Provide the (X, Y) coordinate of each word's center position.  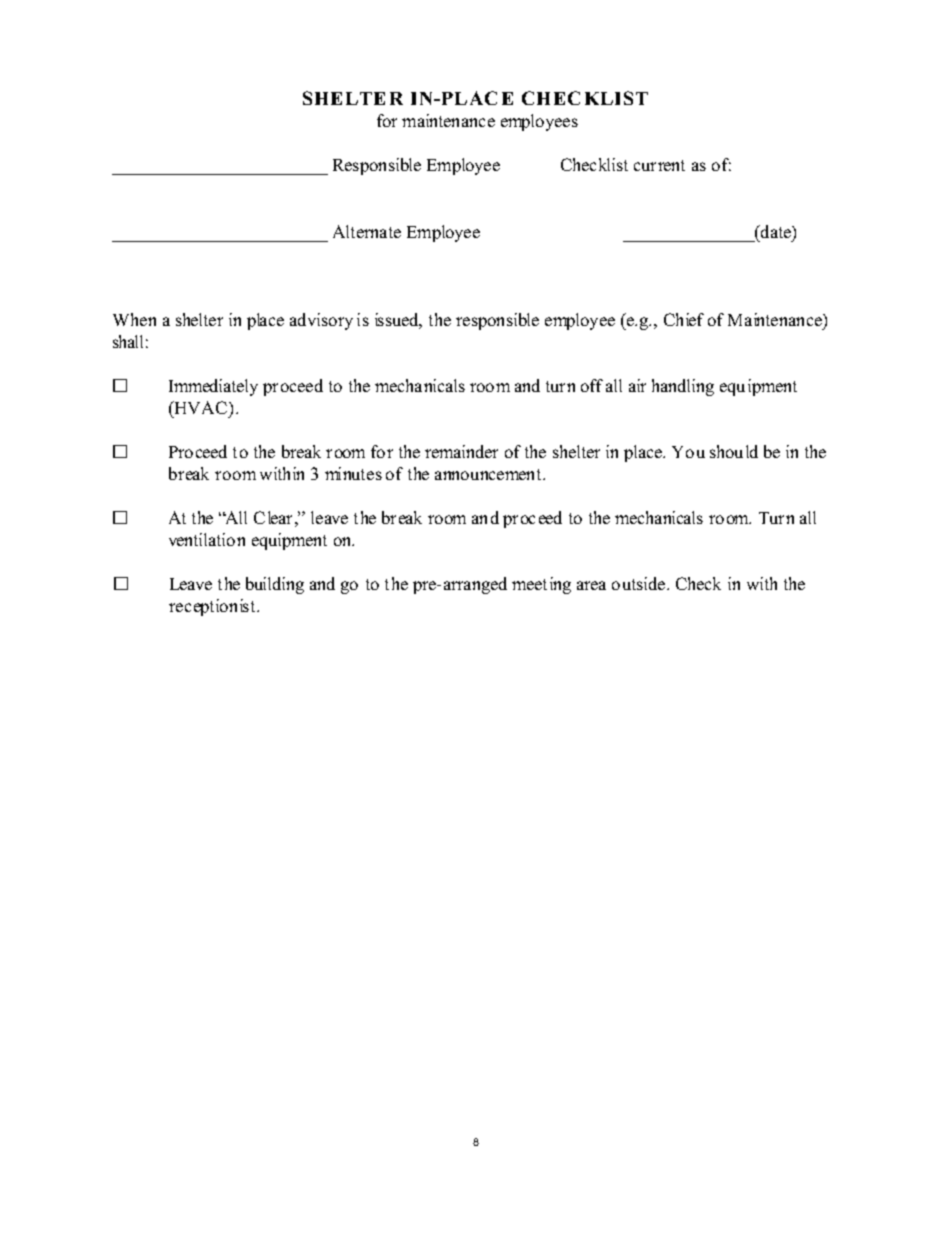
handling (683, 387)
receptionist (213, 607)
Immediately (213, 387)
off (592, 385)
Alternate (367, 231)
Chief (684, 319)
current (659, 165)
